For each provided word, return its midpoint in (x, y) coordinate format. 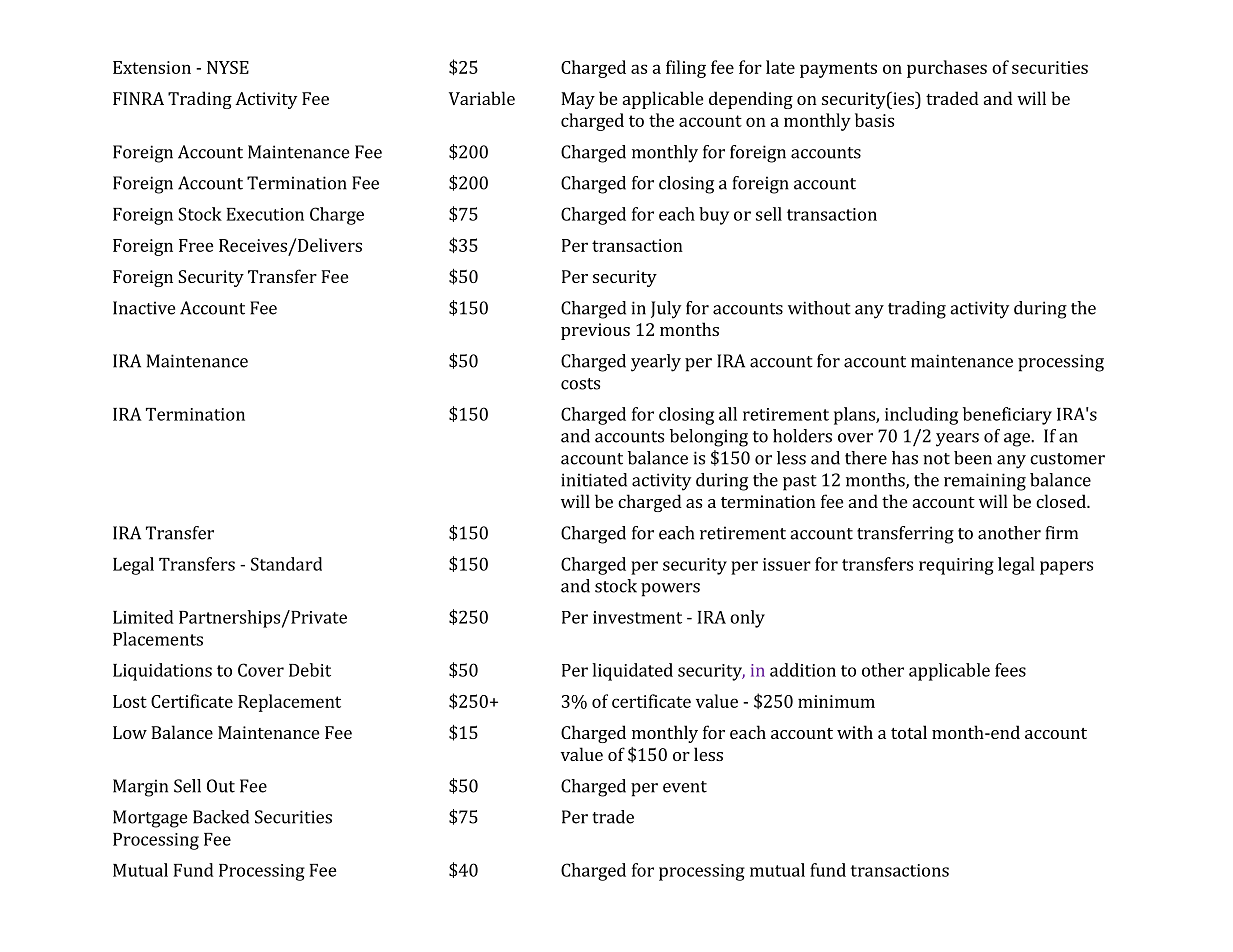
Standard (286, 564)
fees (1010, 670)
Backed (221, 817)
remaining (985, 482)
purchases (947, 69)
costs (580, 384)
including (921, 416)
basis (874, 120)
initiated (594, 480)
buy (714, 216)
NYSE (228, 67)
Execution (265, 214)
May (578, 100)
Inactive (144, 308)
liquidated (632, 672)
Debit (310, 670)
